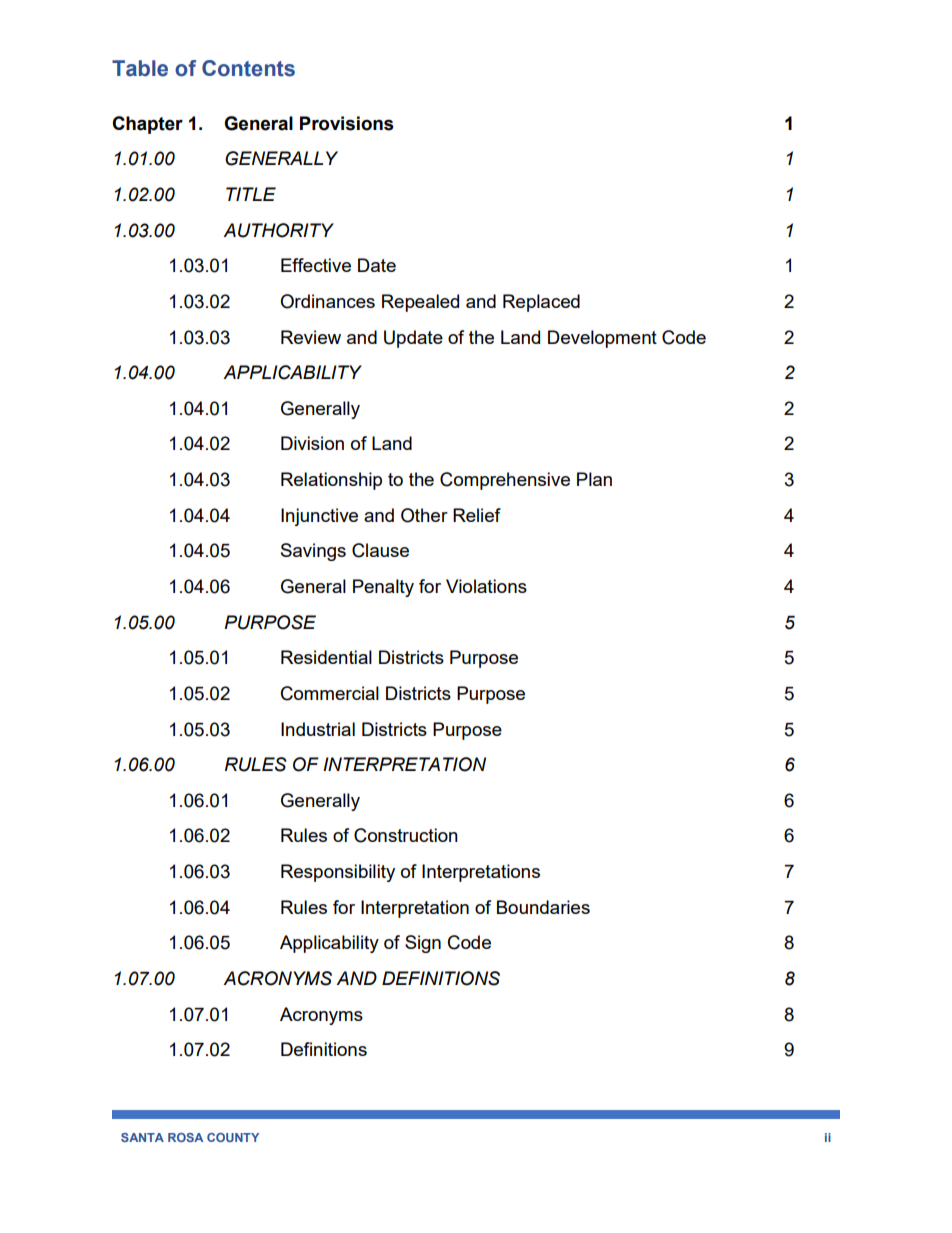 The width and height of the image is (952, 1233). I want to click on Savings, so click(313, 552).
